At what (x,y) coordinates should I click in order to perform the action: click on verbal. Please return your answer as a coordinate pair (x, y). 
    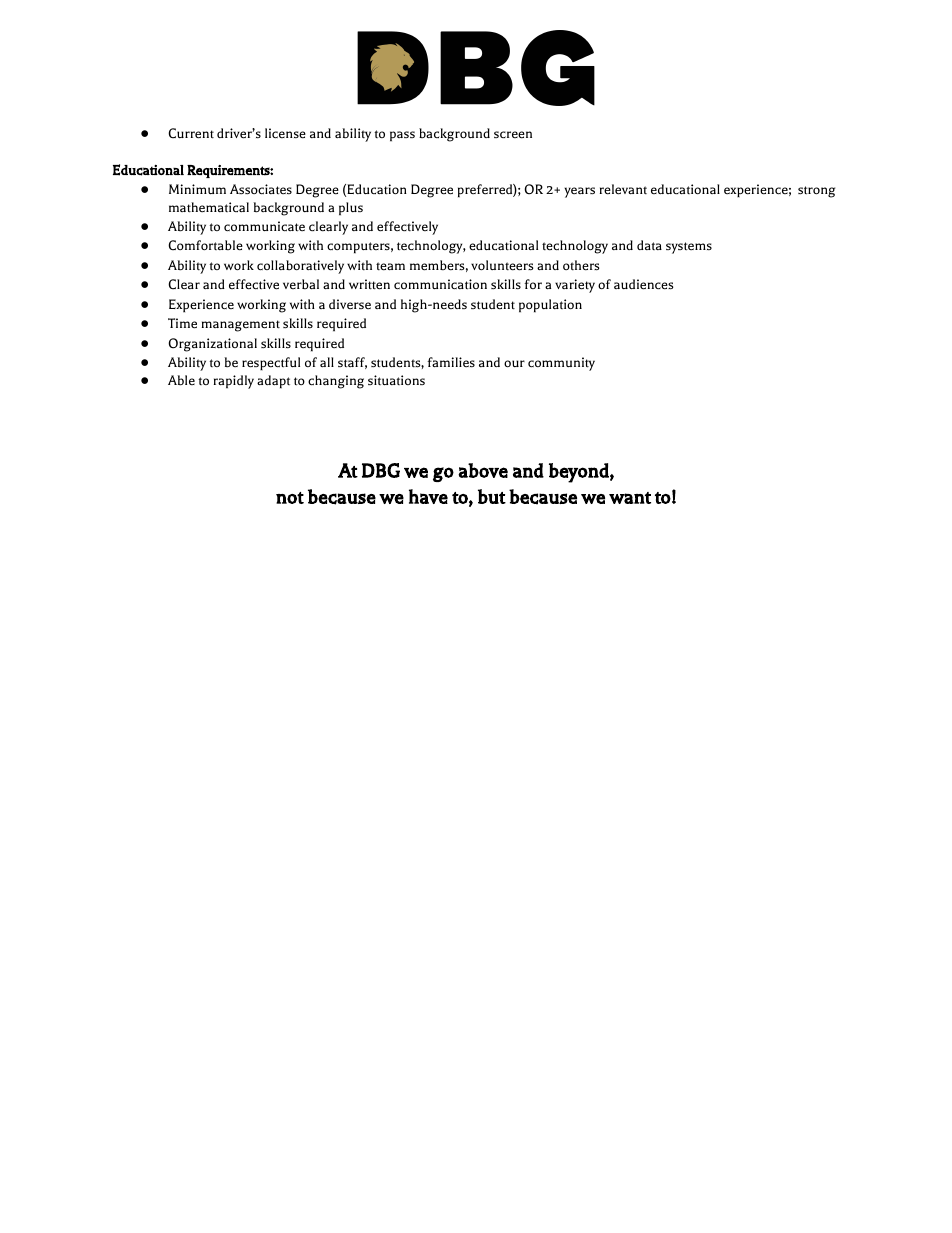
    Looking at the image, I should click on (301, 284).
